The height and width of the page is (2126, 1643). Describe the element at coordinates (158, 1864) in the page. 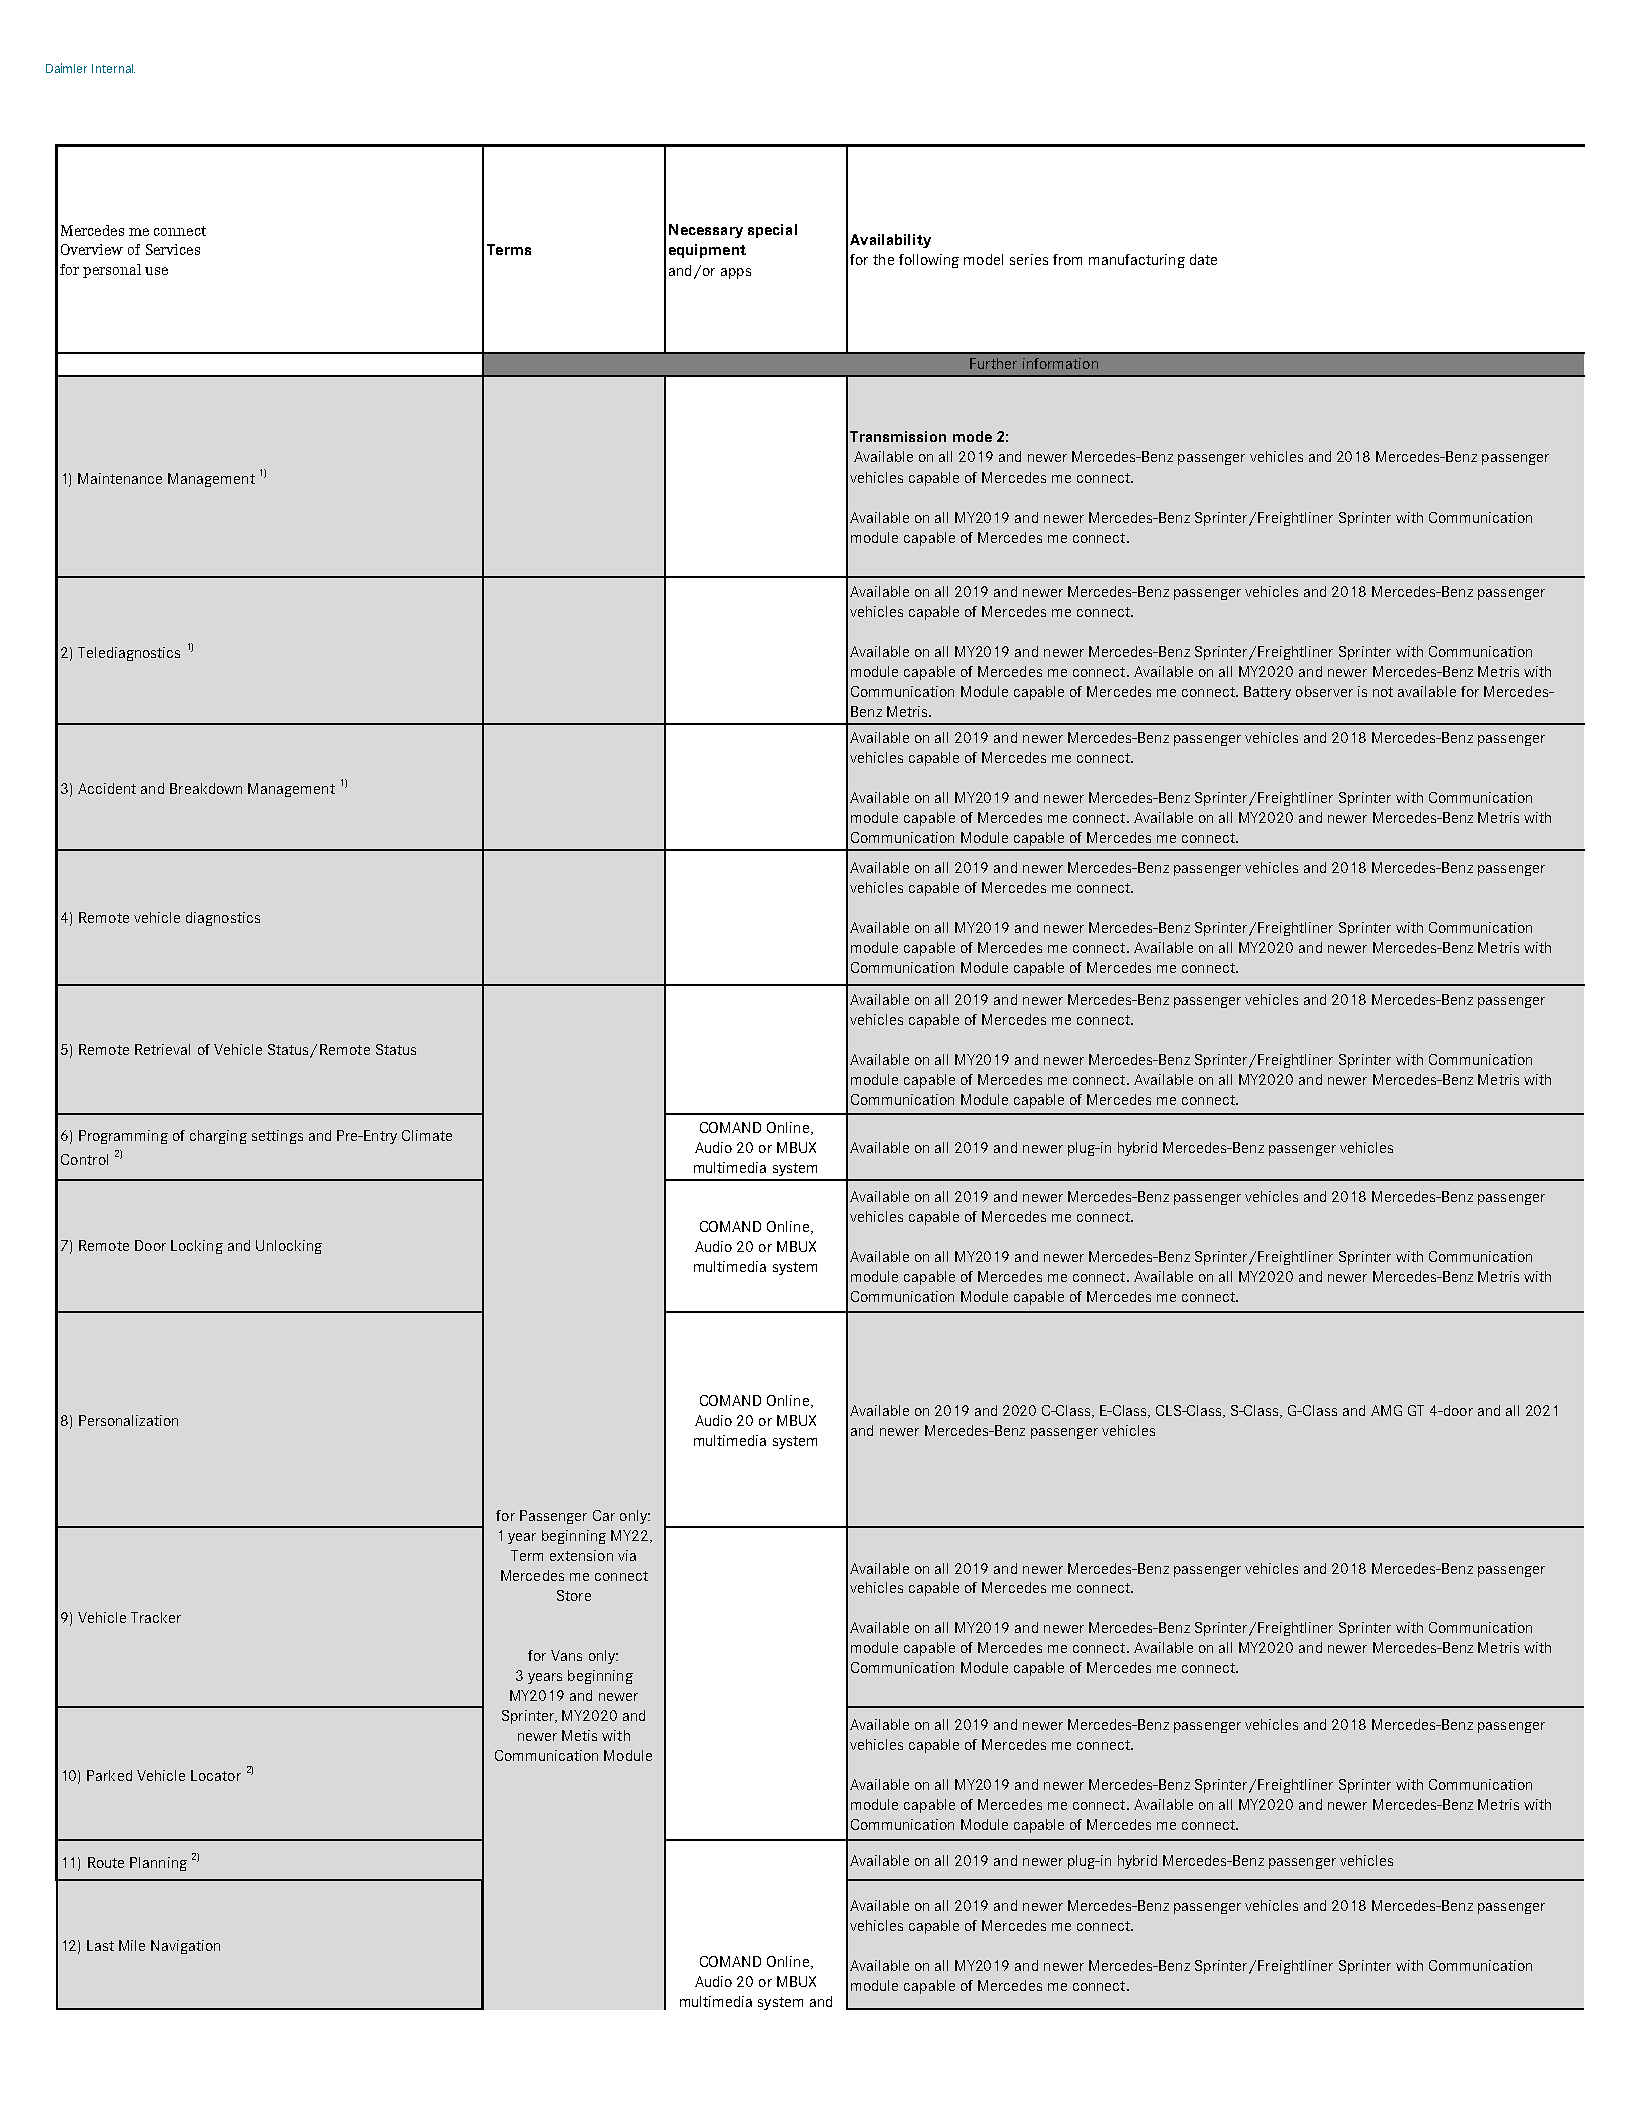

I see `Planning` at that location.
